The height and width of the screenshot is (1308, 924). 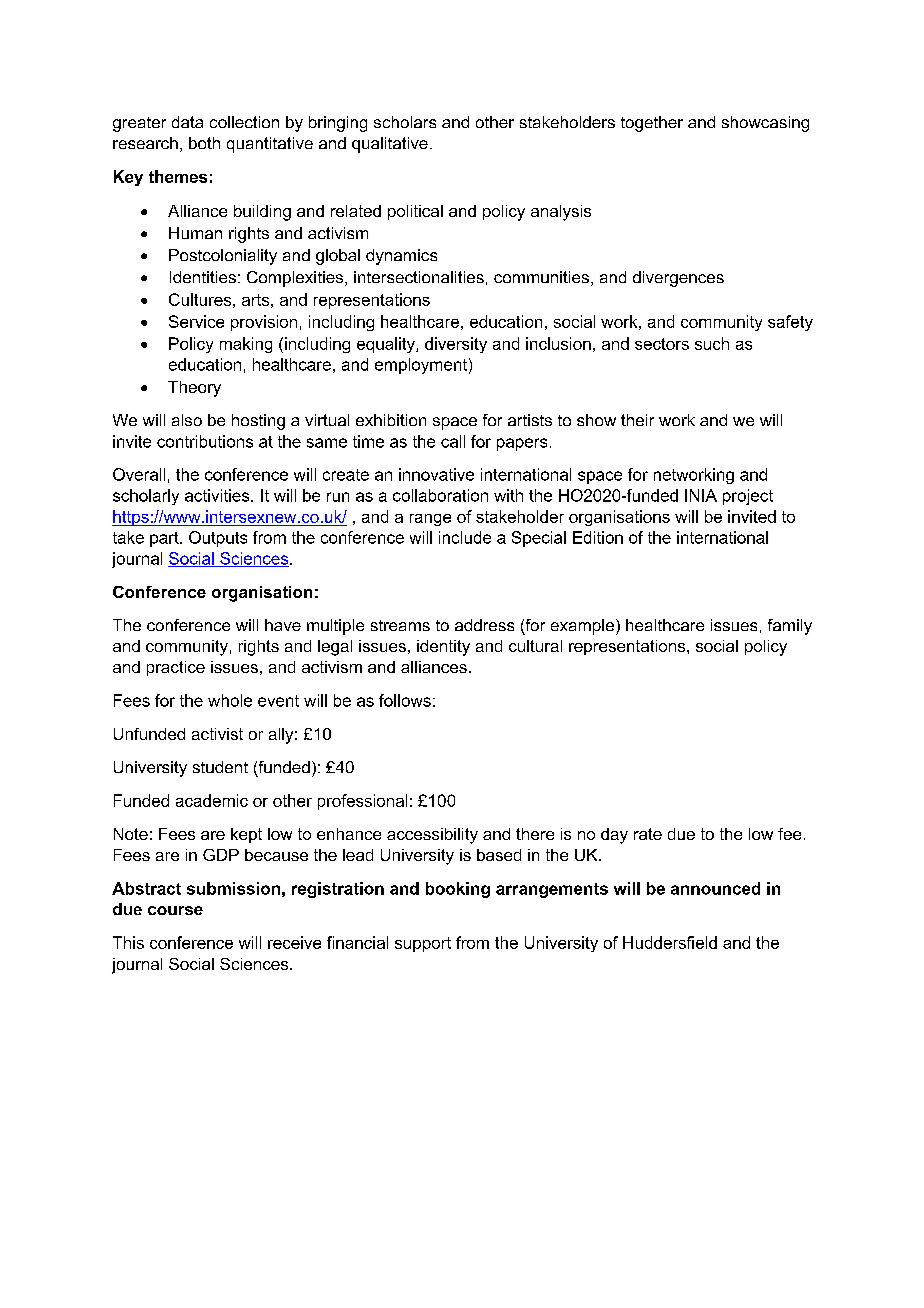 I want to click on call, so click(x=453, y=441).
